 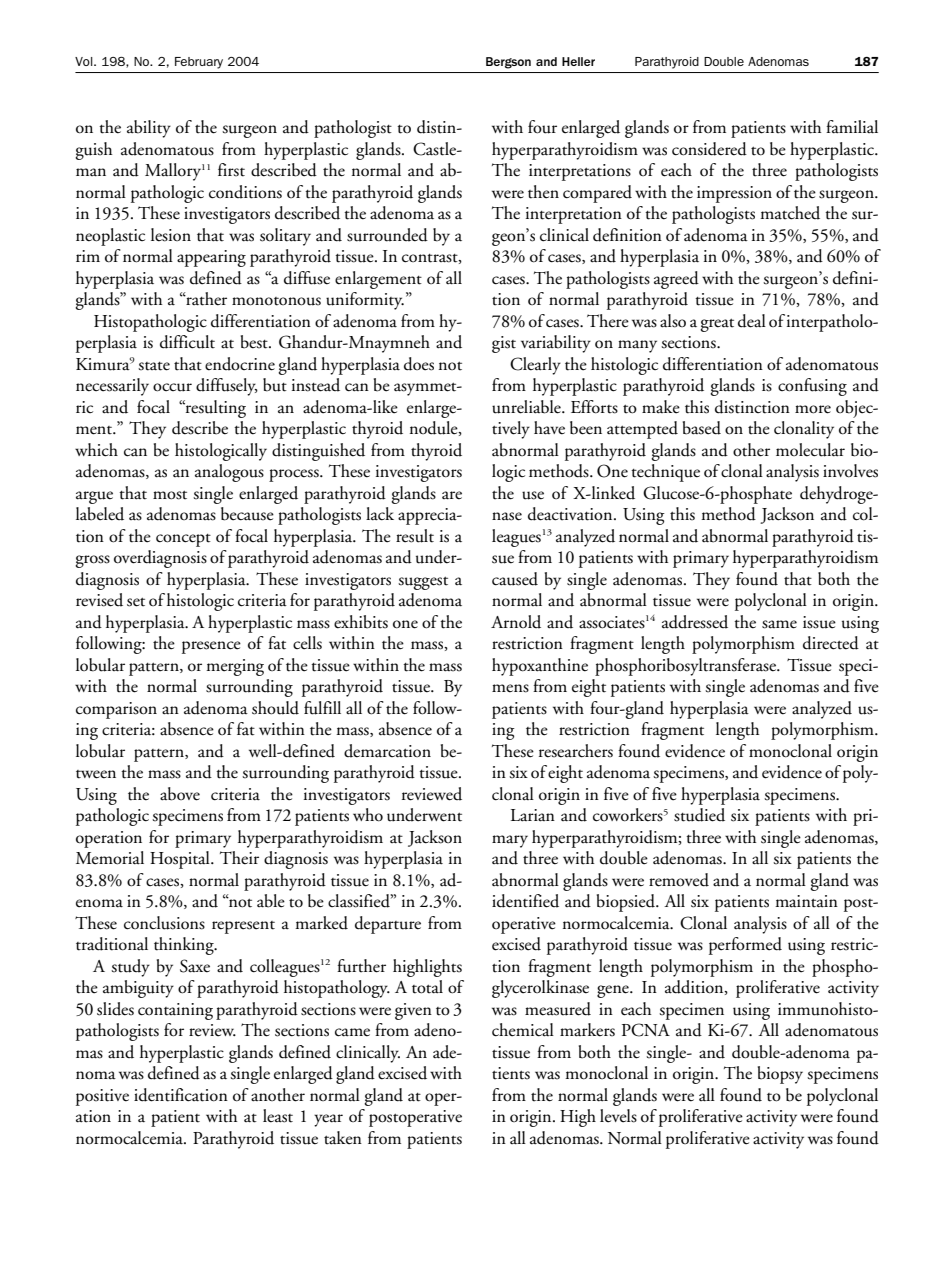 I want to click on molecular, so click(x=810, y=450).
